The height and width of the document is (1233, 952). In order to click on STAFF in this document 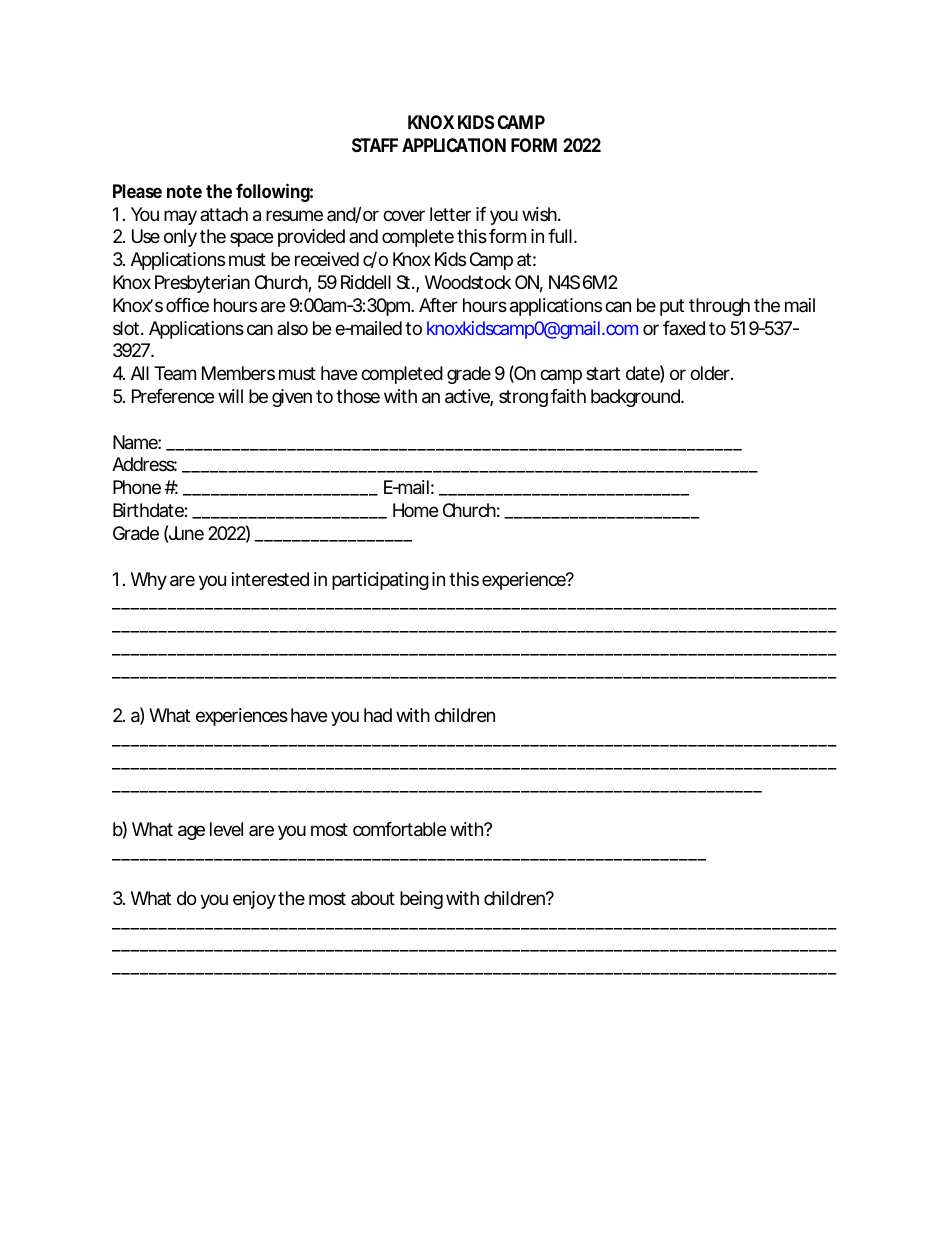, I will do `click(375, 145)`.
